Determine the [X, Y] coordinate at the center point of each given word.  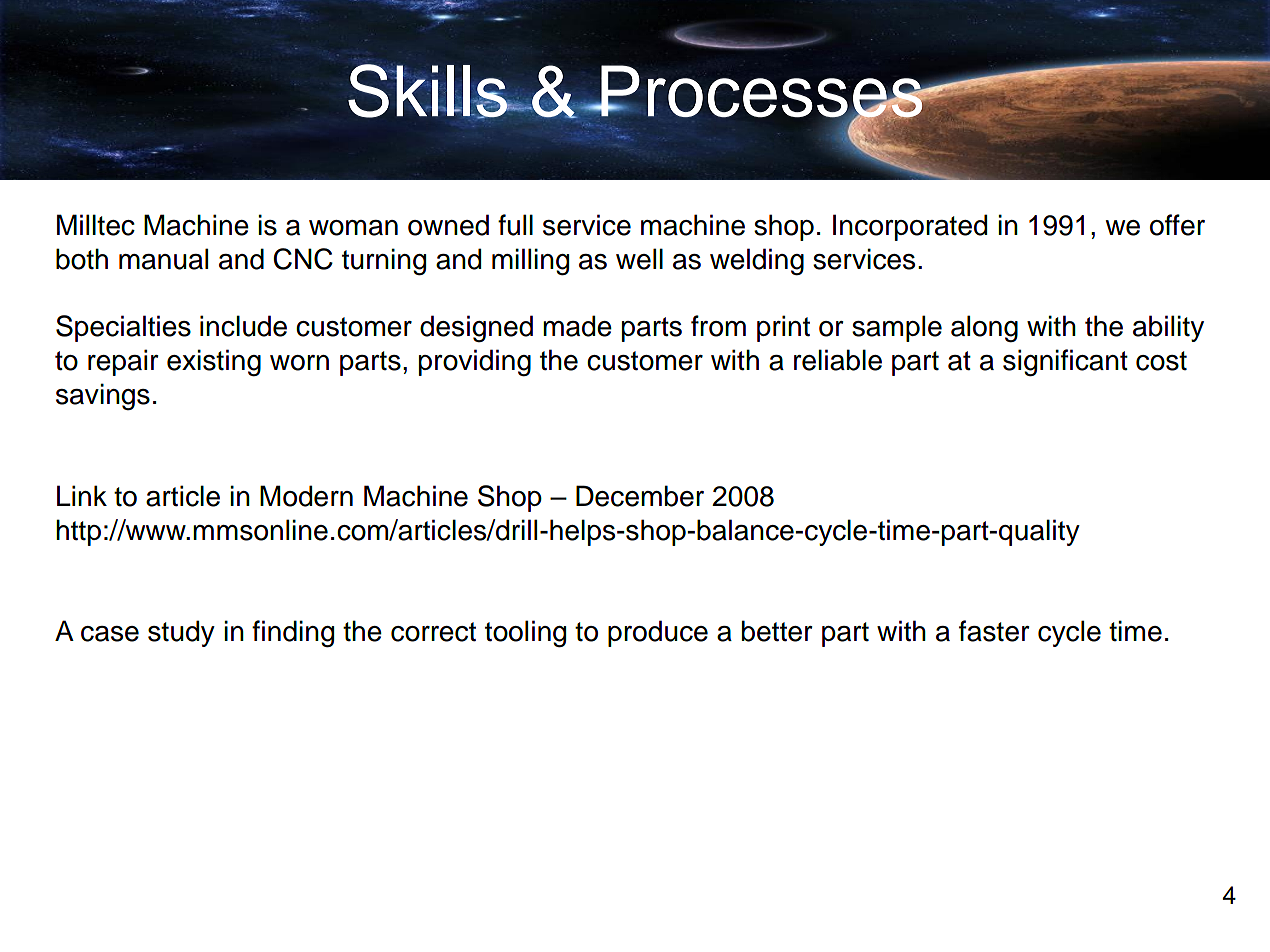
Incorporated [910, 227]
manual [163, 259]
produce [658, 633]
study [181, 633]
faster [994, 631]
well [639, 259]
